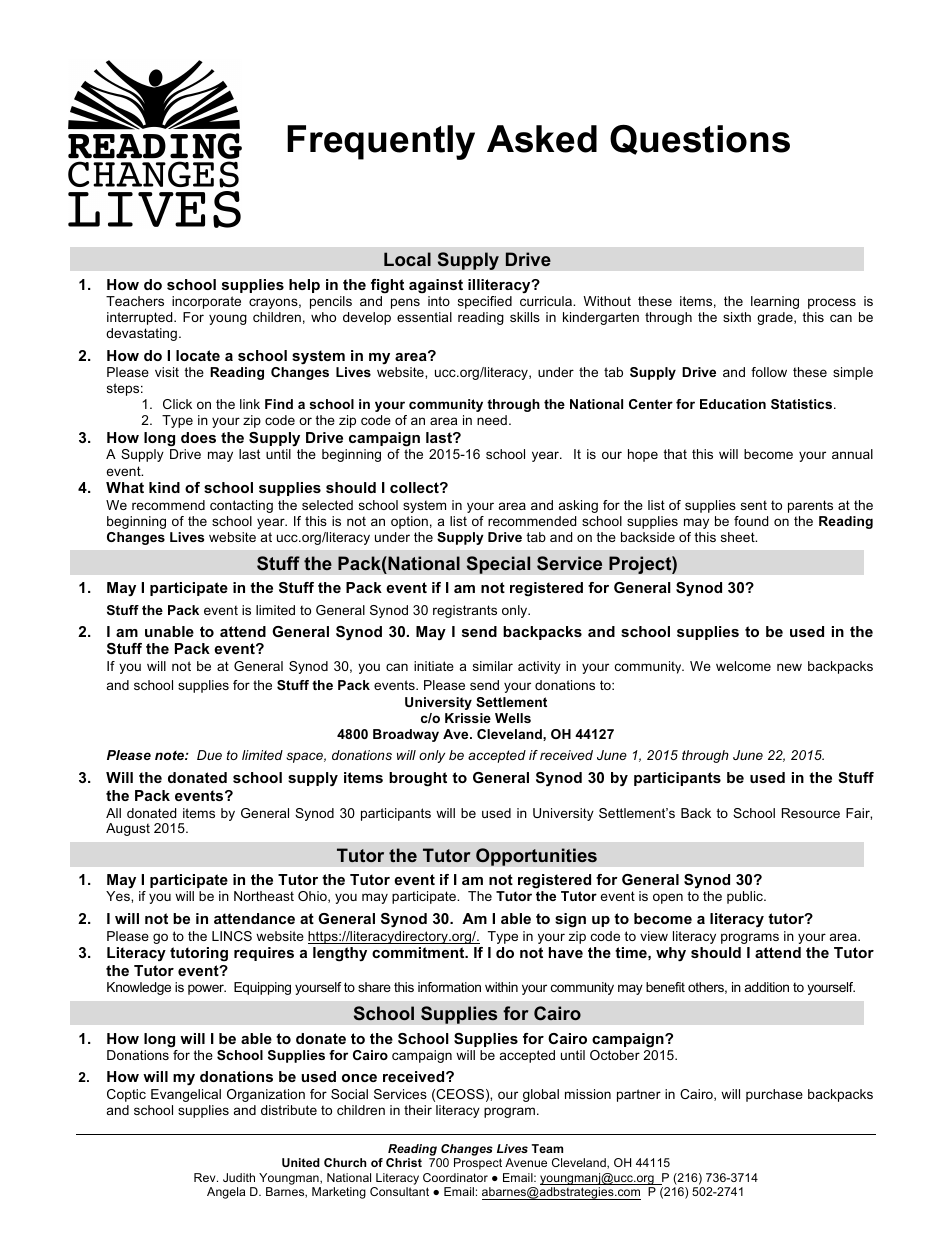 The width and height of the document is (952, 1233). I want to click on Frequently, so click(381, 142).
